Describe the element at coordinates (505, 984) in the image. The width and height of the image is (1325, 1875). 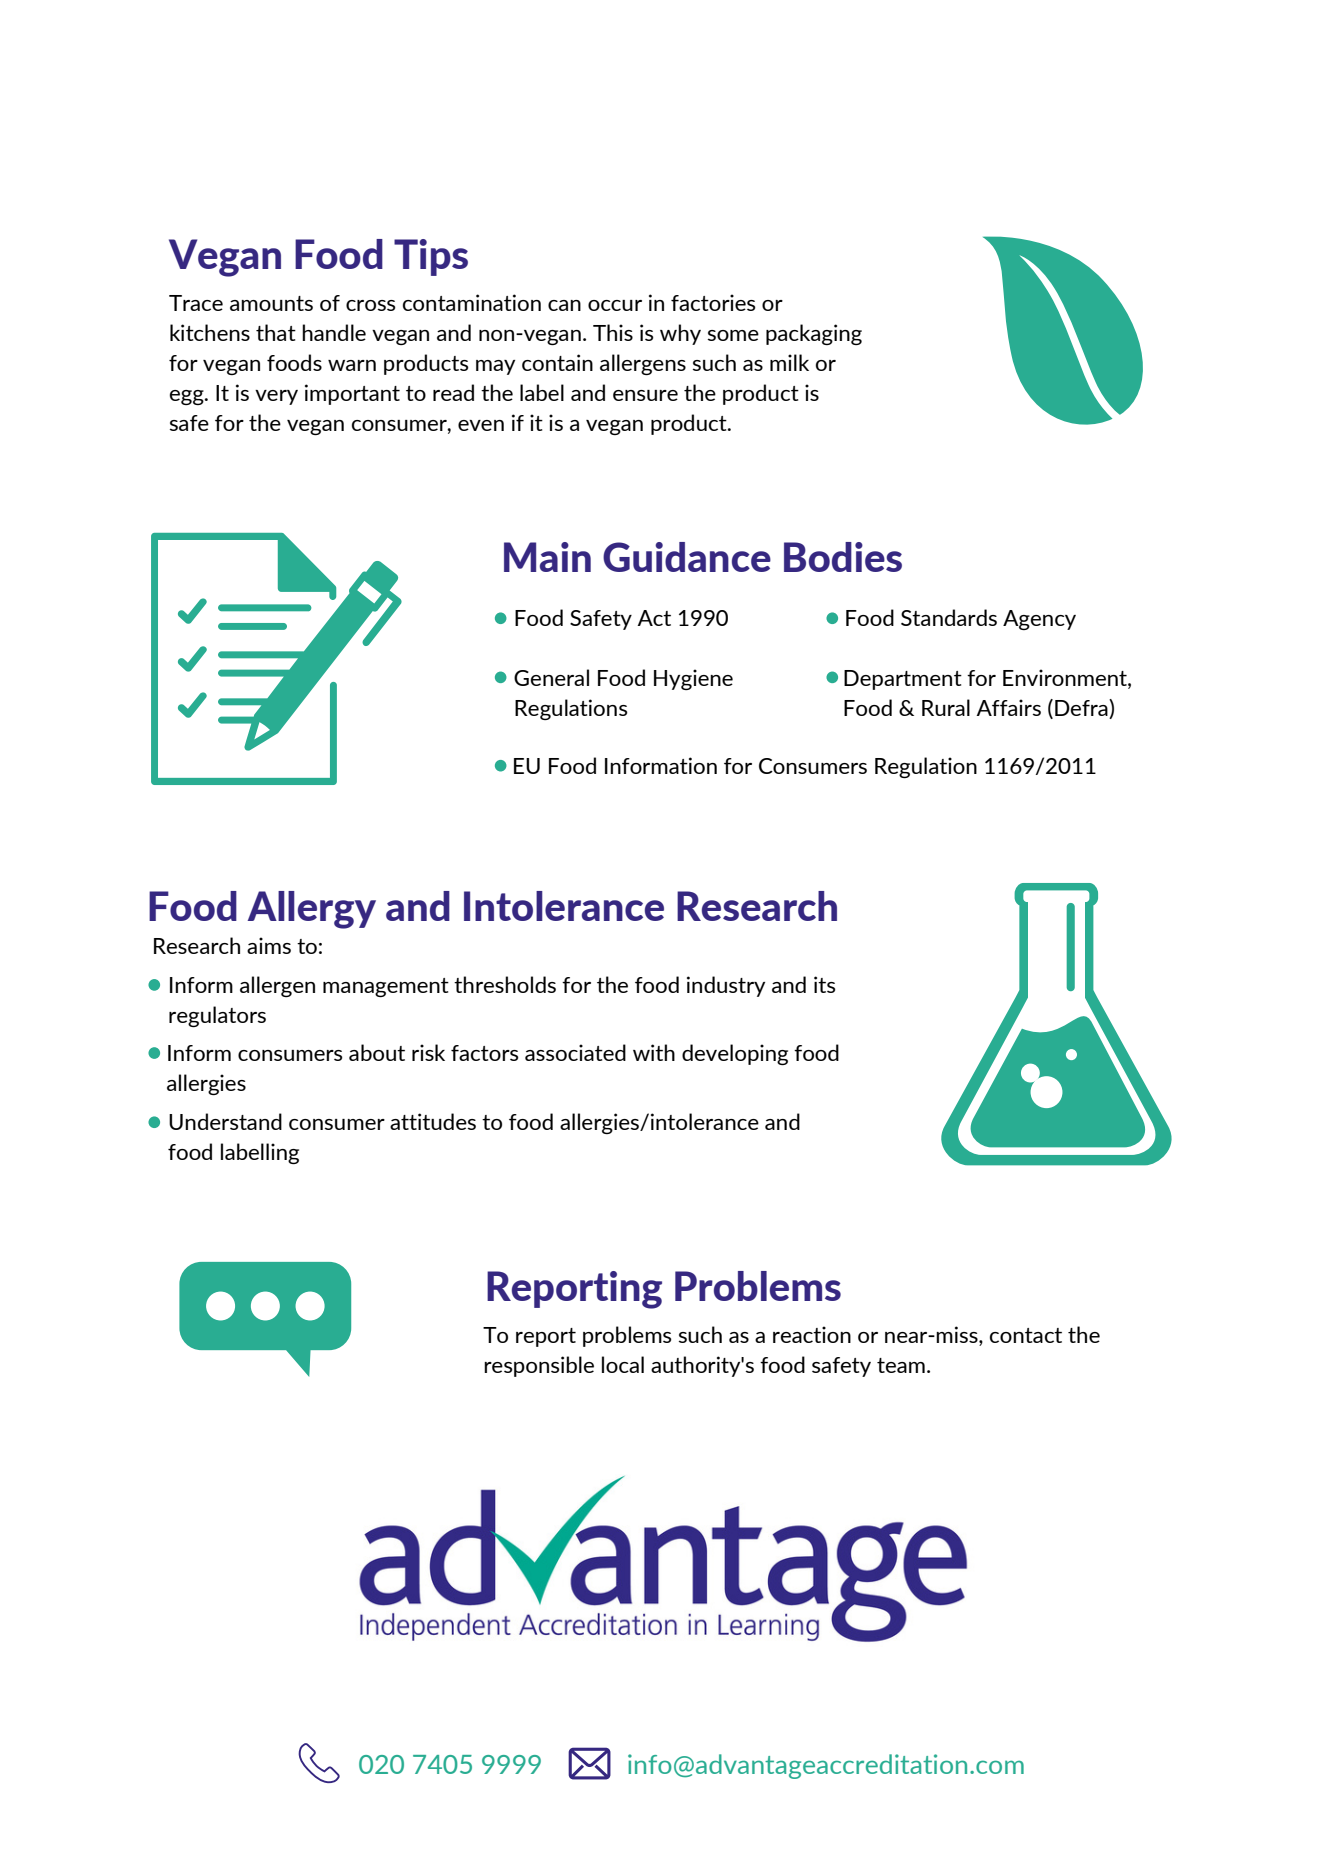
I see `thresholds` at that location.
